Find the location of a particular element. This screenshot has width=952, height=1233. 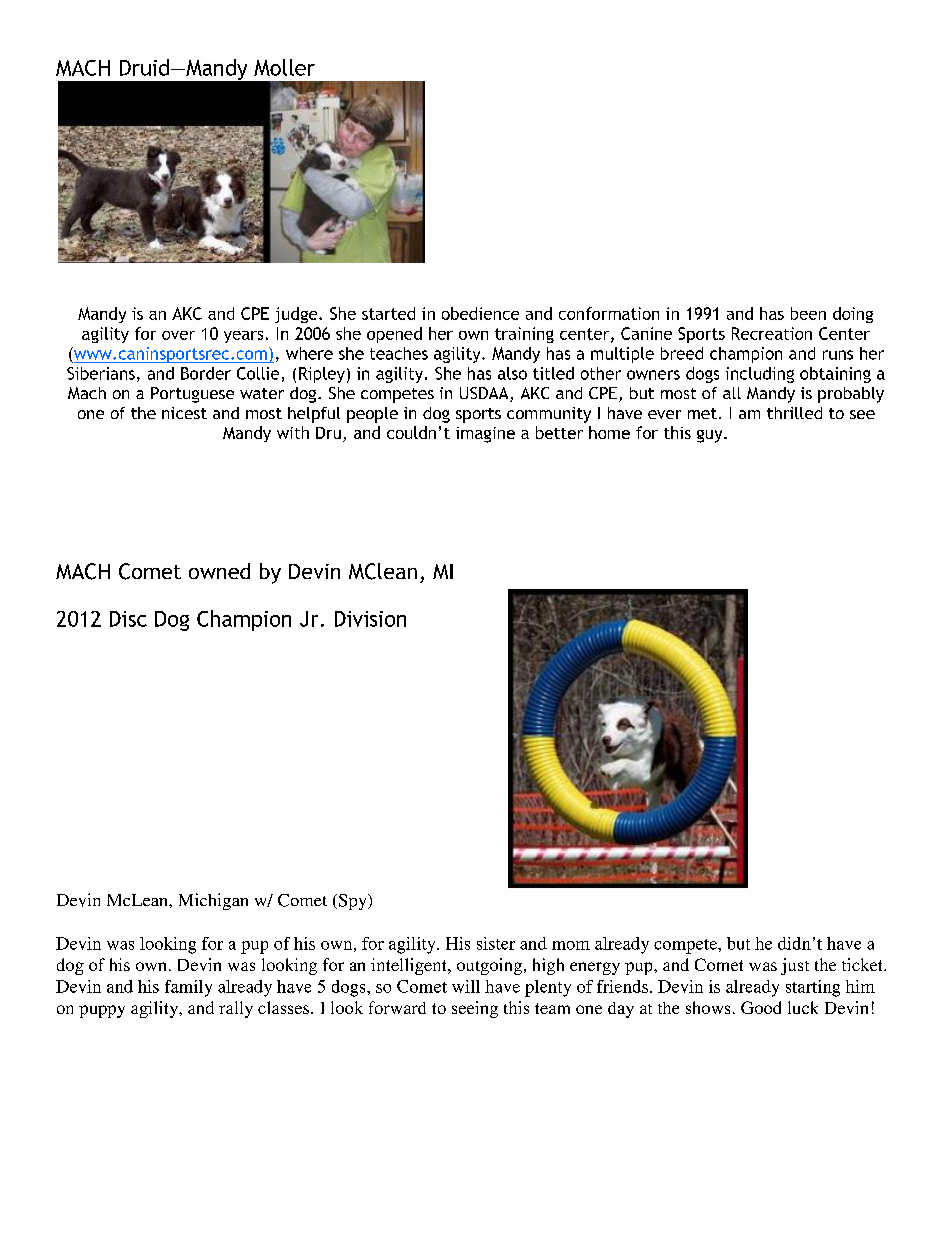

training is located at coordinates (524, 335).
